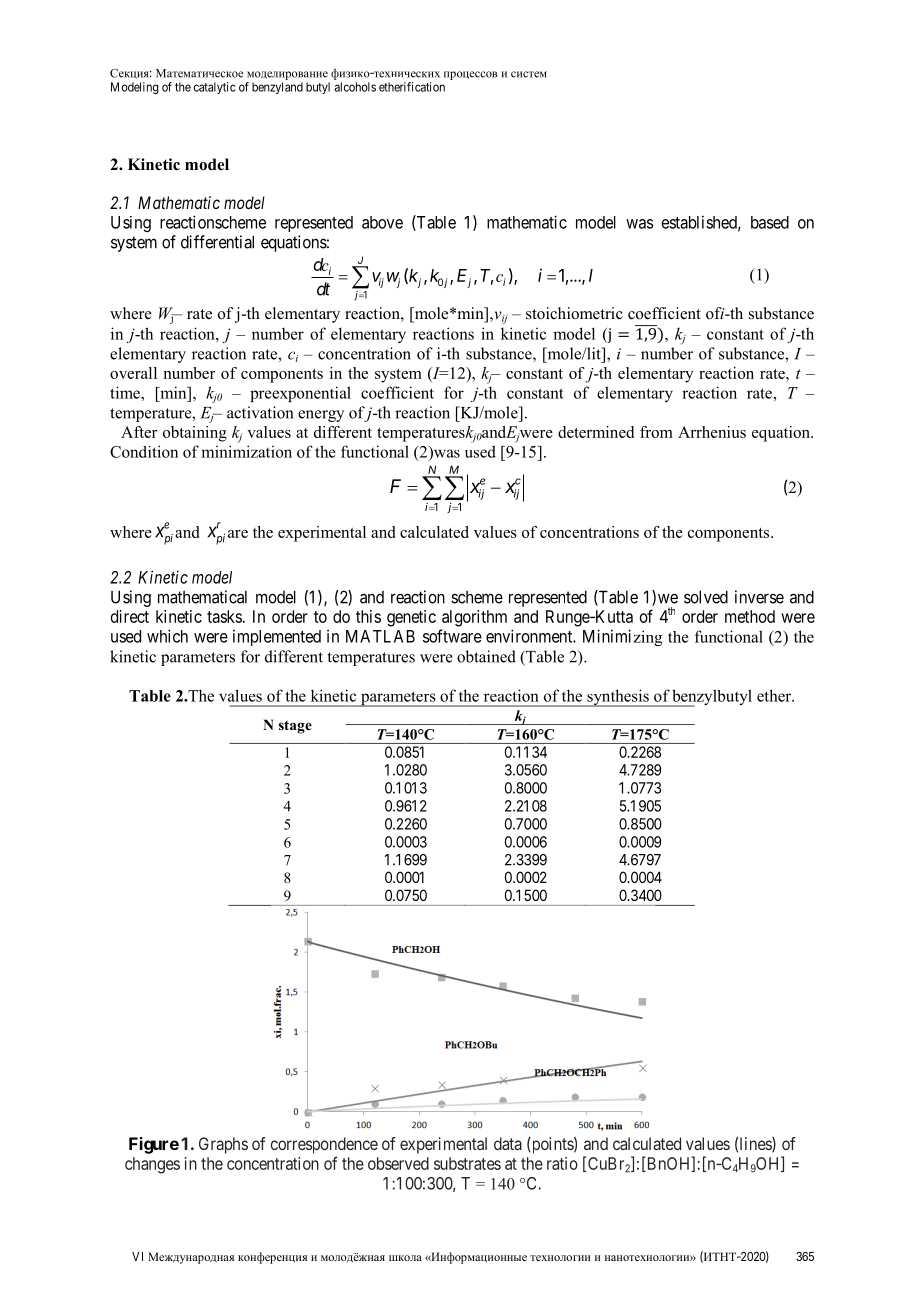 The image size is (924, 1308). I want to click on alcohols, so click(355, 87).
